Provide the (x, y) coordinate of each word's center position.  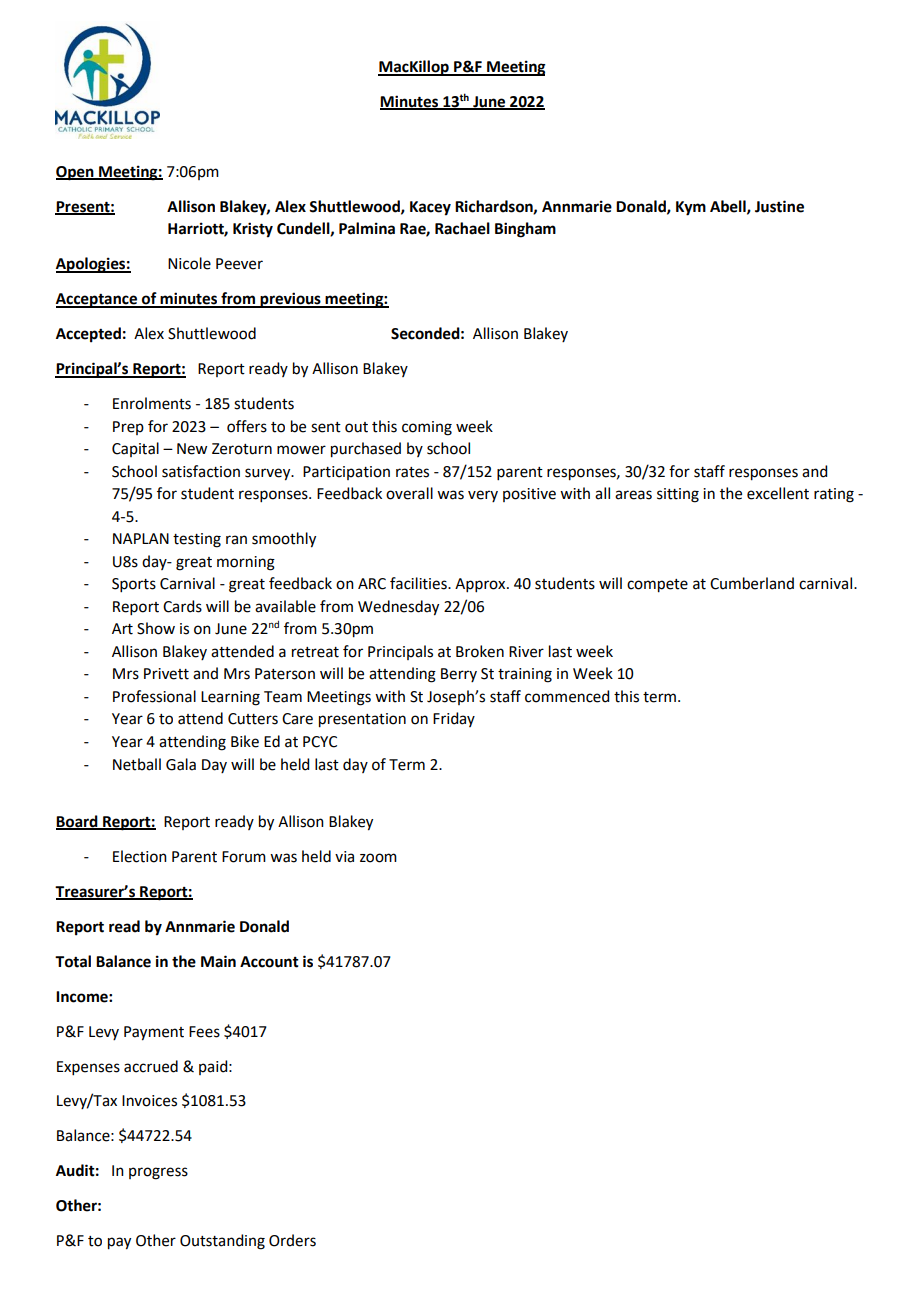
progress (158, 1173)
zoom (378, 858)
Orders (292, 1240)
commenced (567, 696)
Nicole (189, 263)
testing (197, 540)
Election (140, 856)
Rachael (462, 228)
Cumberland (752, 583)
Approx (481, 585)
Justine (779, 206)
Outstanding (222, 1242)
